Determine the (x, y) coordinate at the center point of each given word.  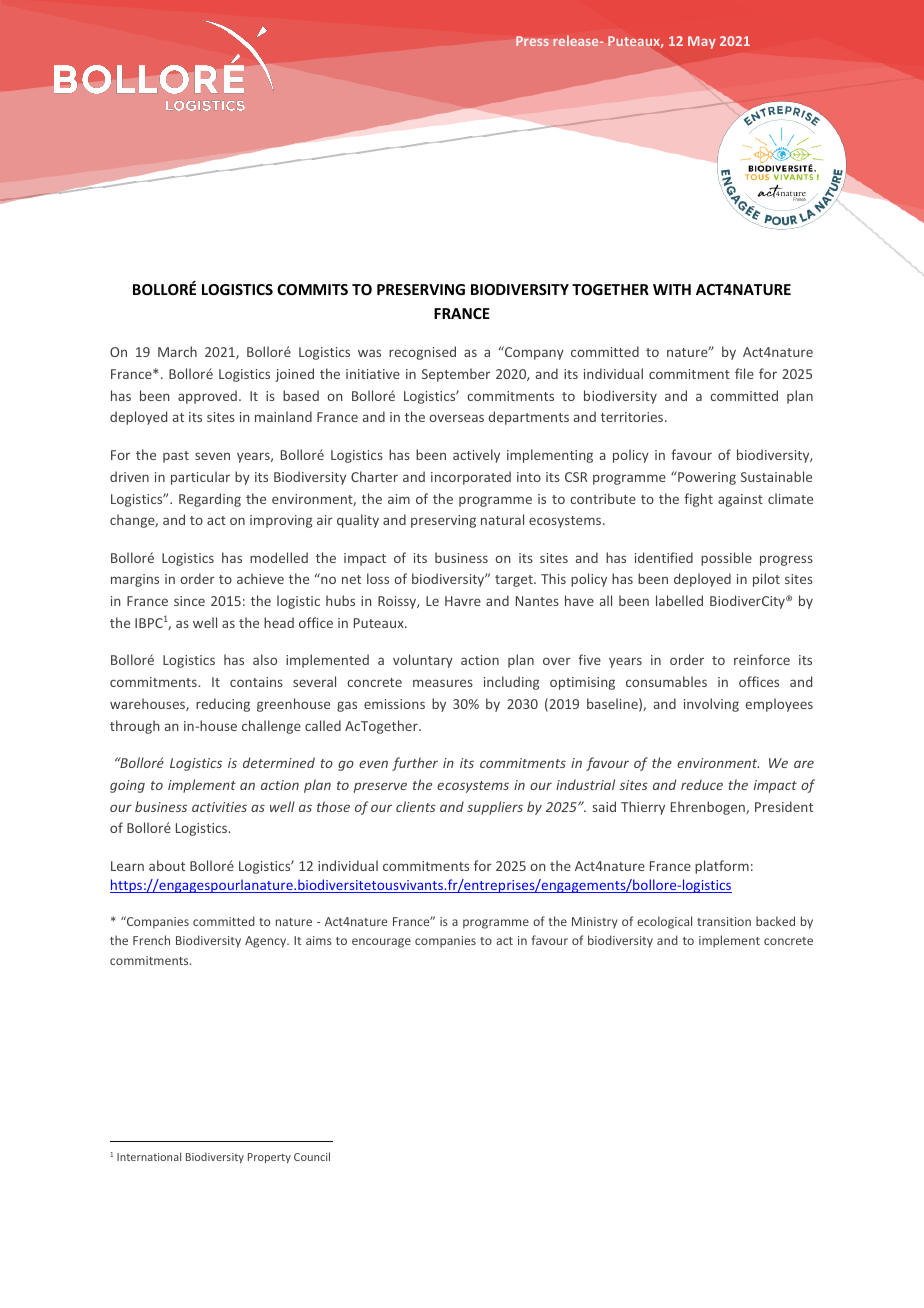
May (702, 42)
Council (312, 1156)
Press (532, 41)
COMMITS (312, 289)
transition (724, 921)
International (149, 1156)
